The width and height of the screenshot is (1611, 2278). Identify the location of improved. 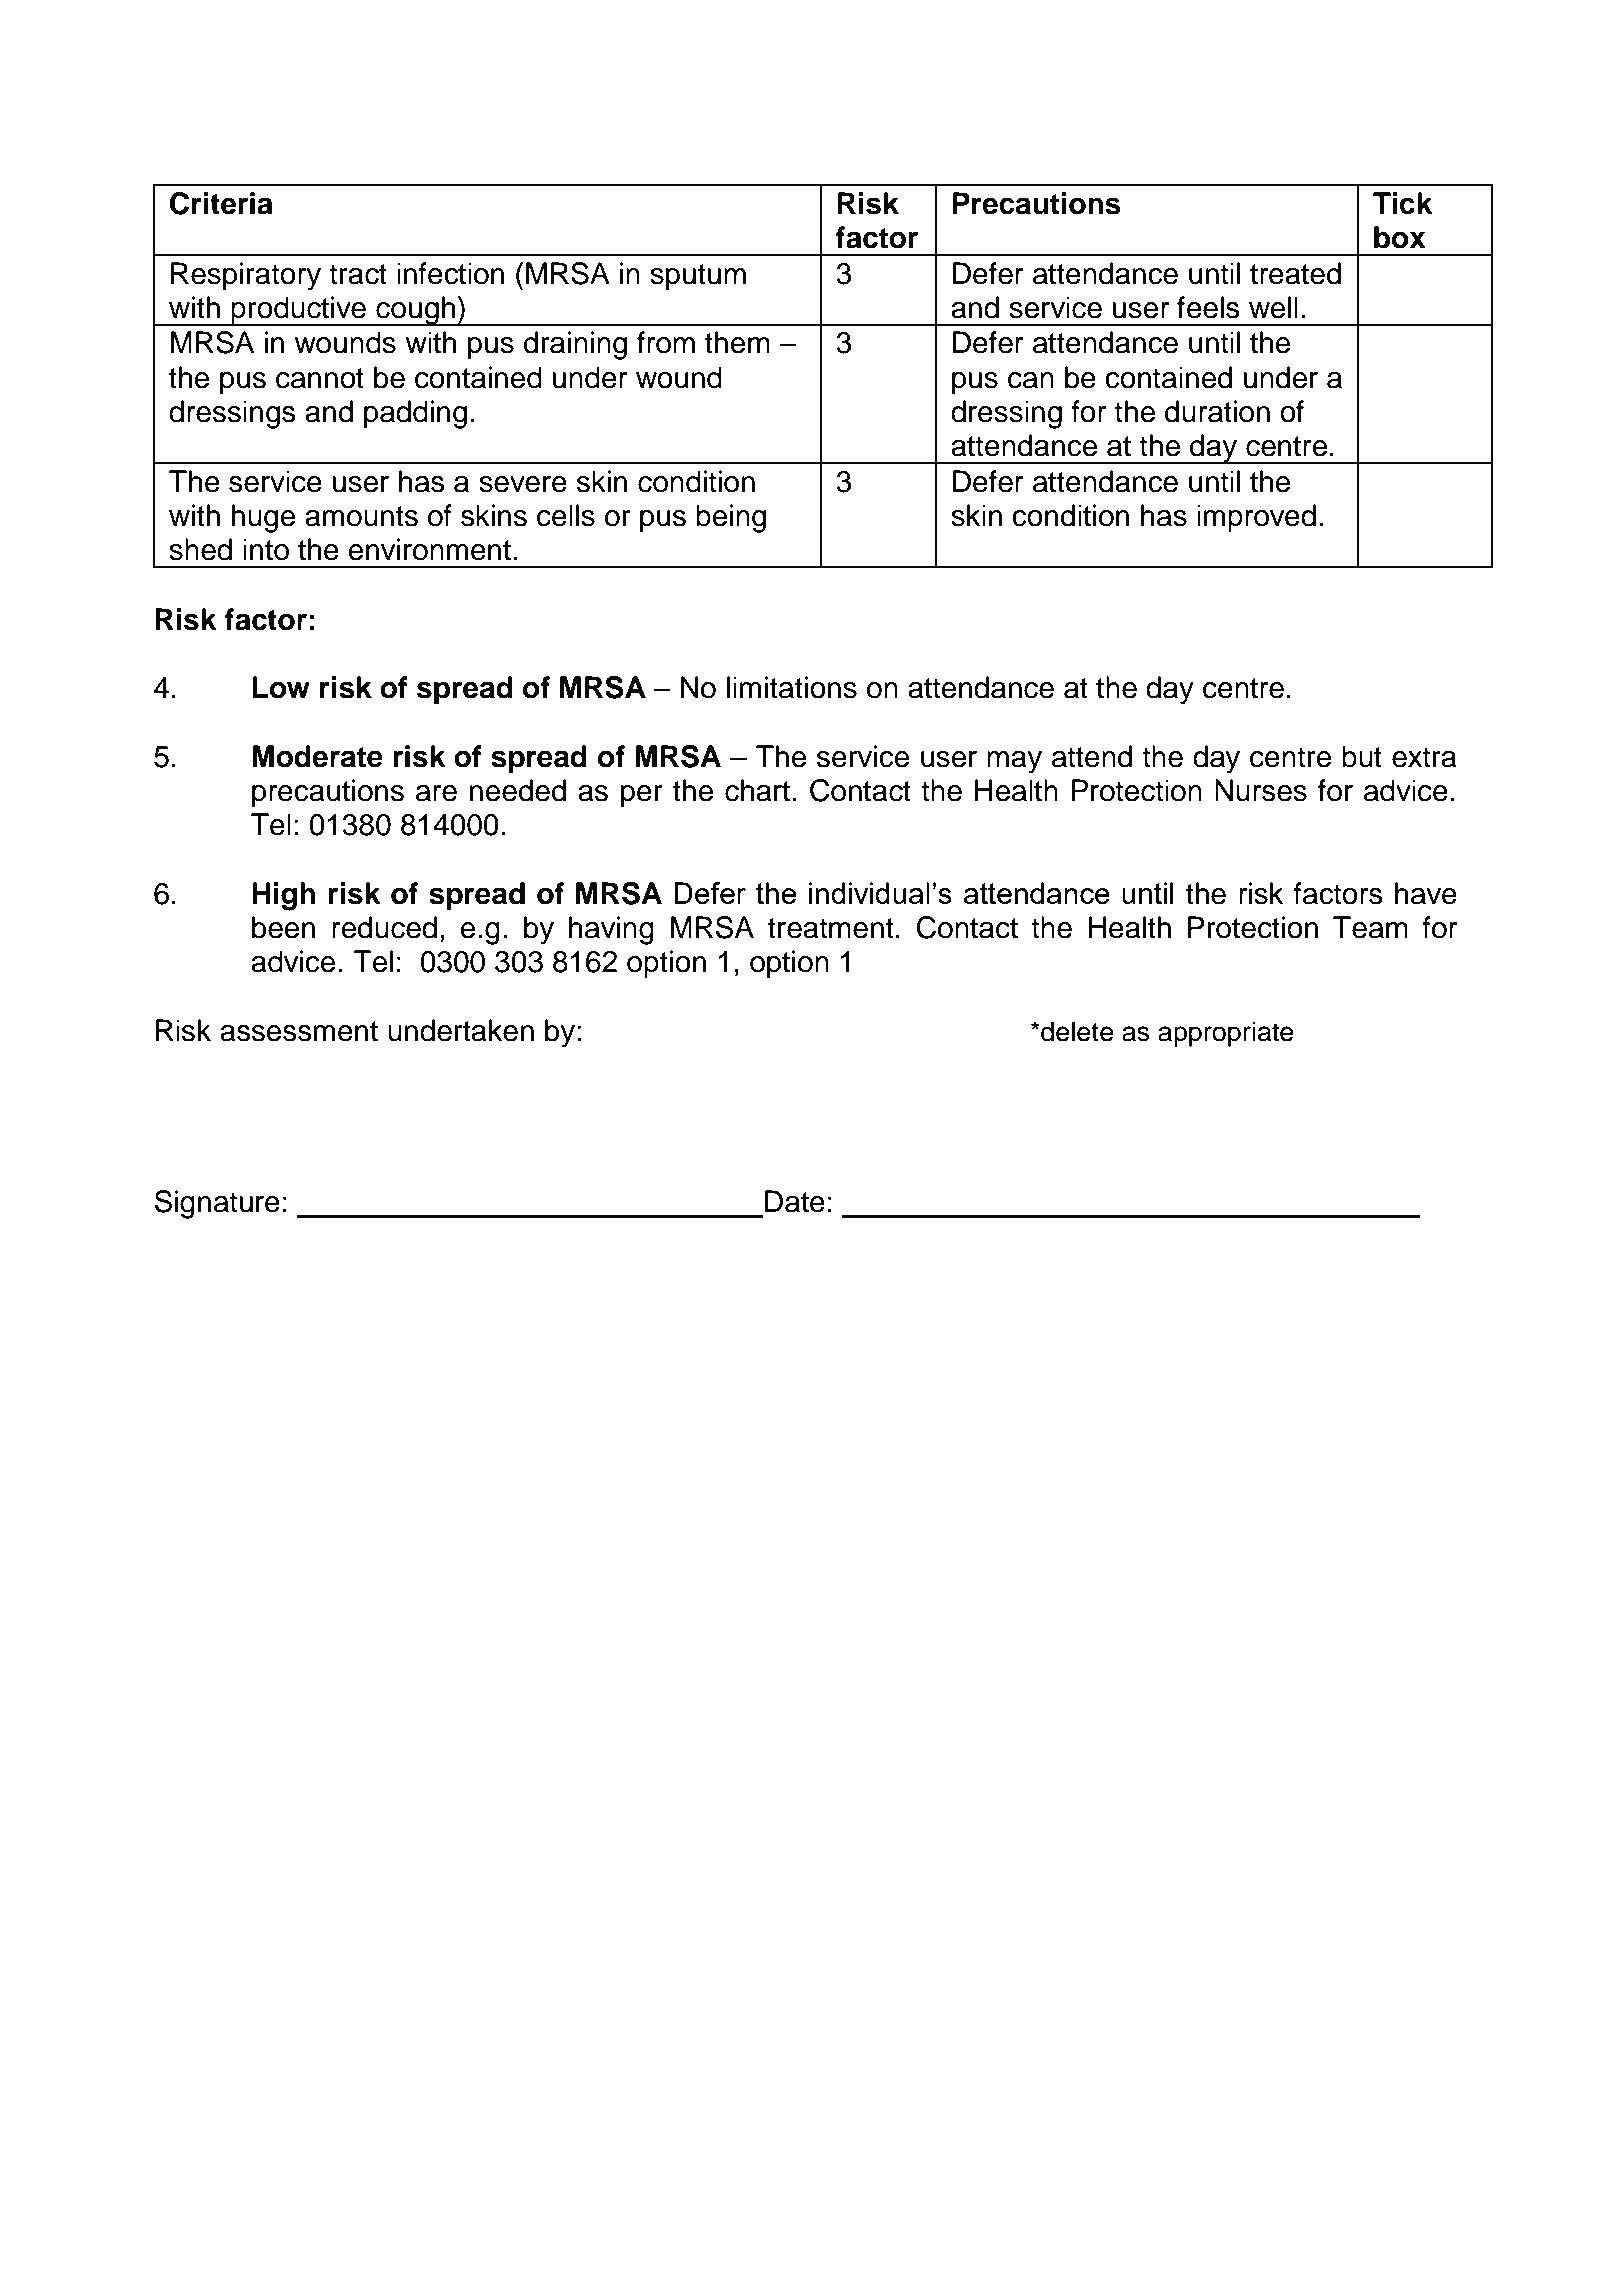
(1256, 518).
